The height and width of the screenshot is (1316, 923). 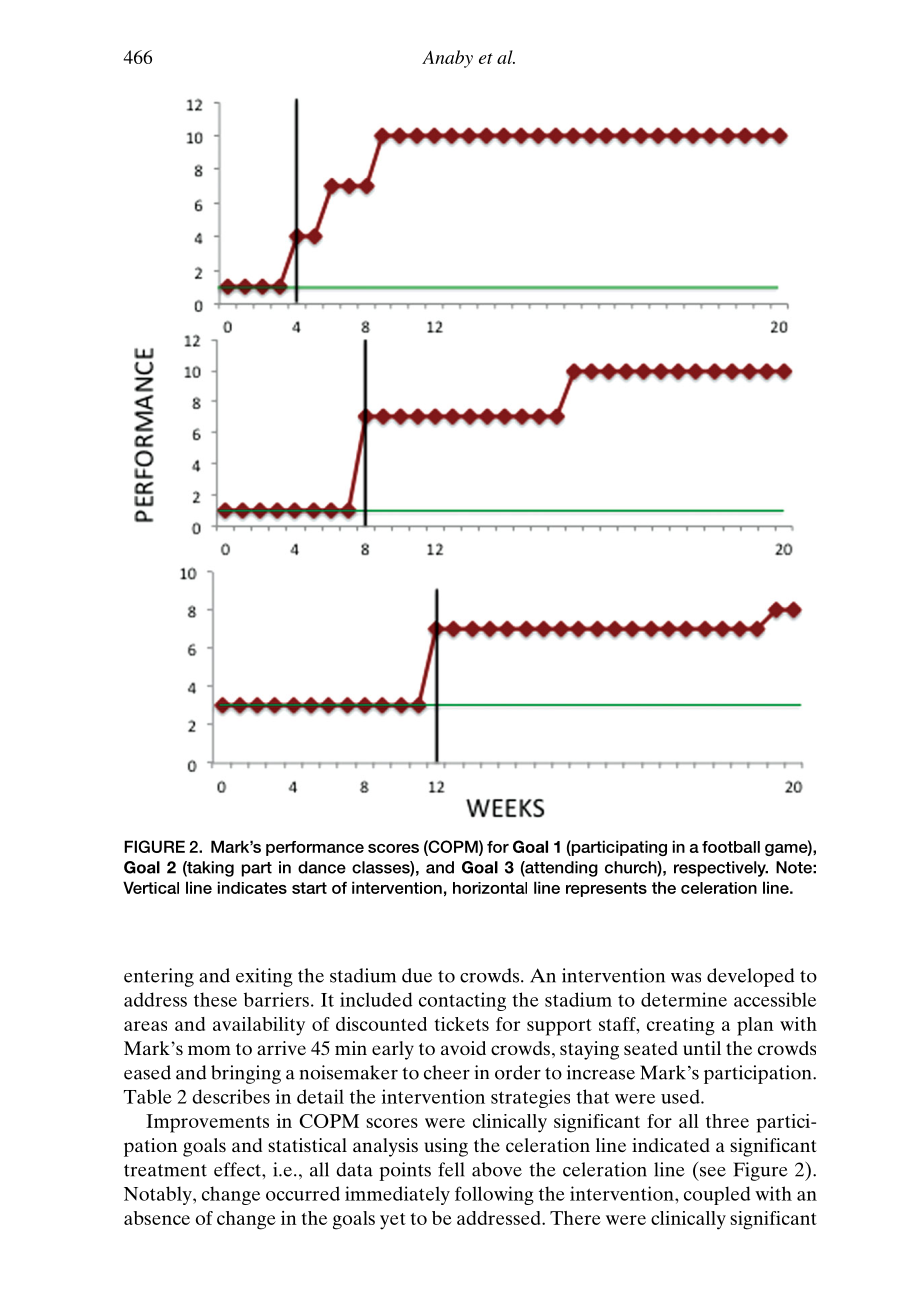 What do you see at coordinates (215, 999) in the screenshot?
I see `these` at bounding box center [215, 999].
